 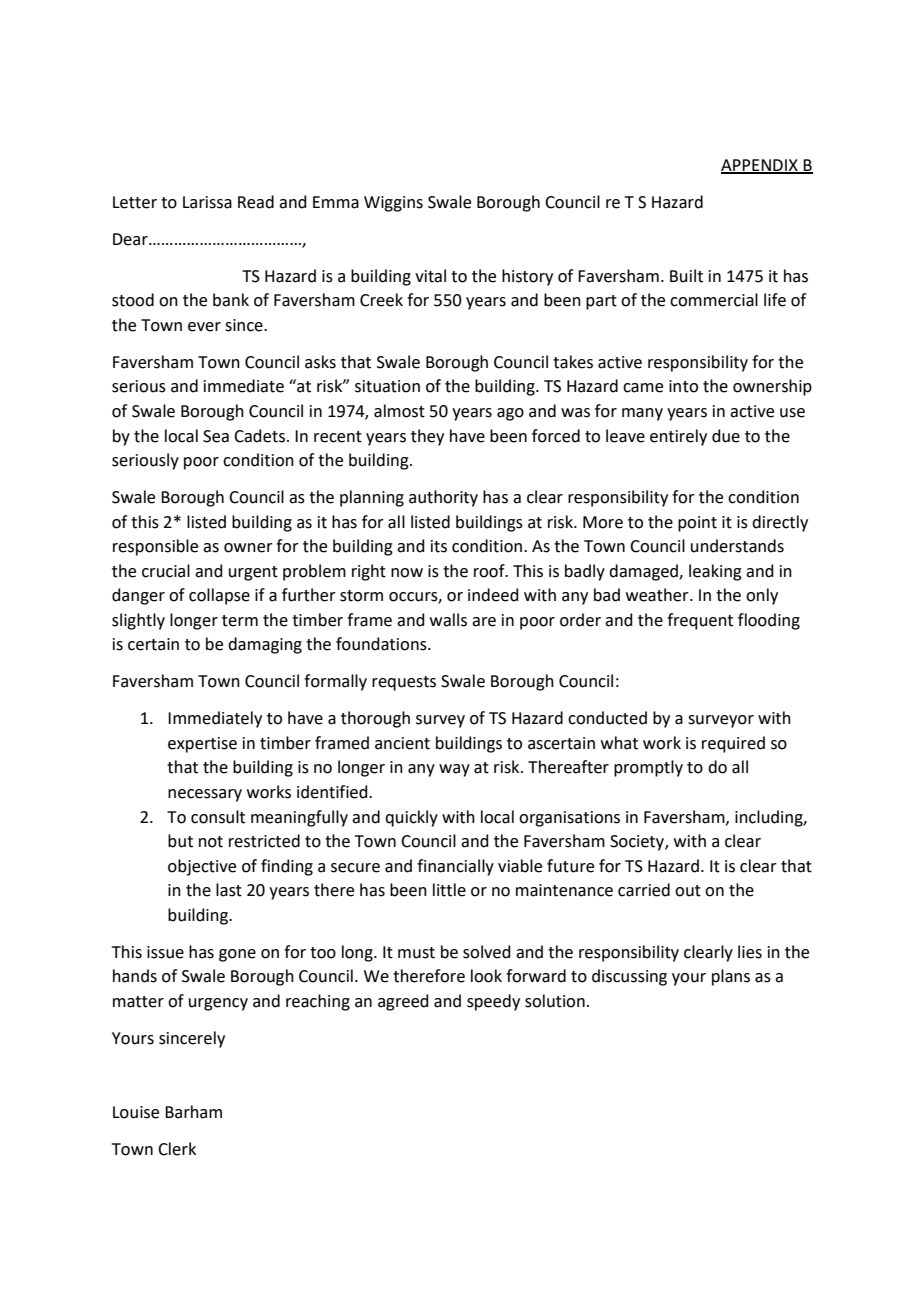 What do you see at coordinates (726, 436) in the page?
I see `due` at bounding box center [726, 436].
